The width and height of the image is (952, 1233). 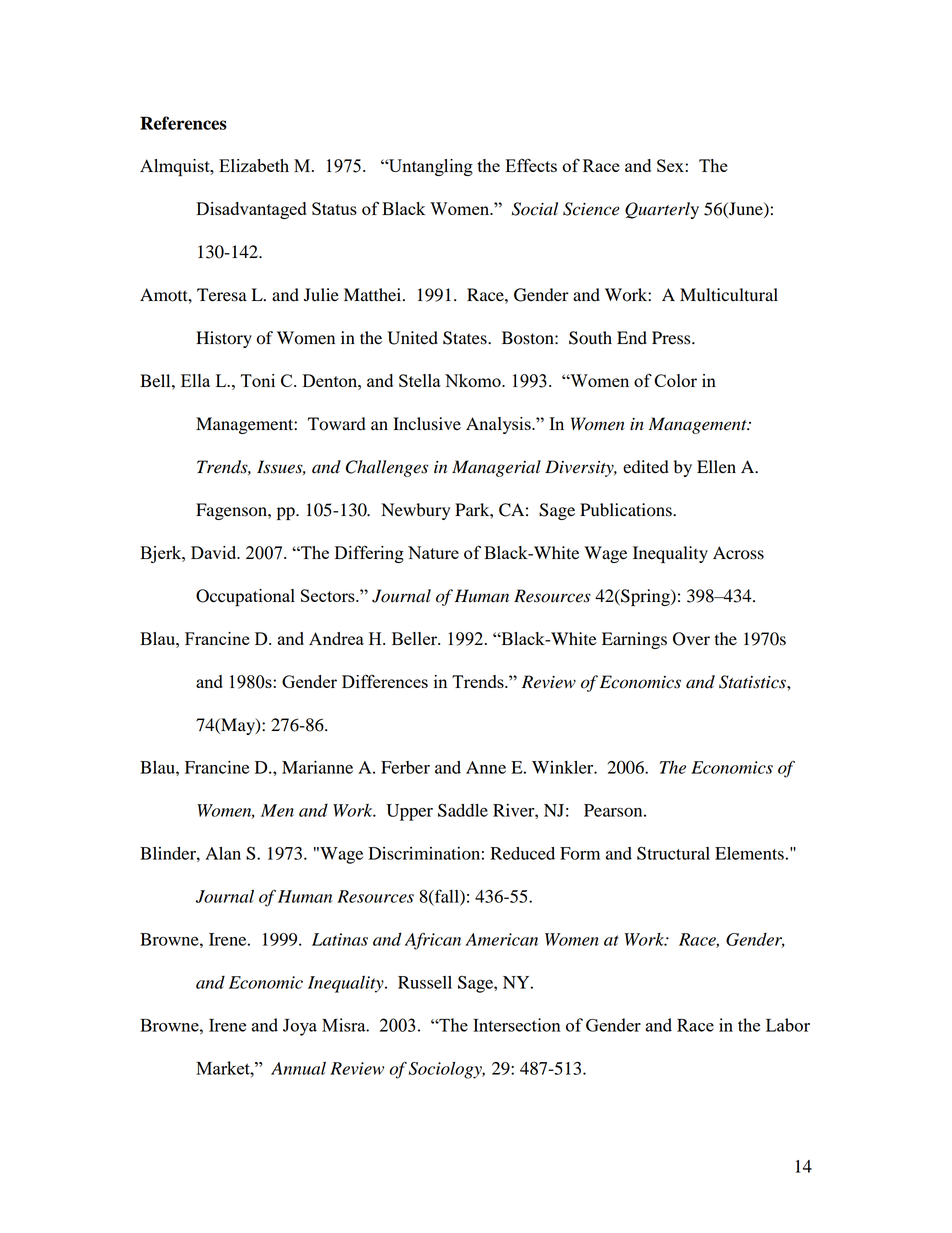 I want to click on Occupational, so click(x=245, y=598).
